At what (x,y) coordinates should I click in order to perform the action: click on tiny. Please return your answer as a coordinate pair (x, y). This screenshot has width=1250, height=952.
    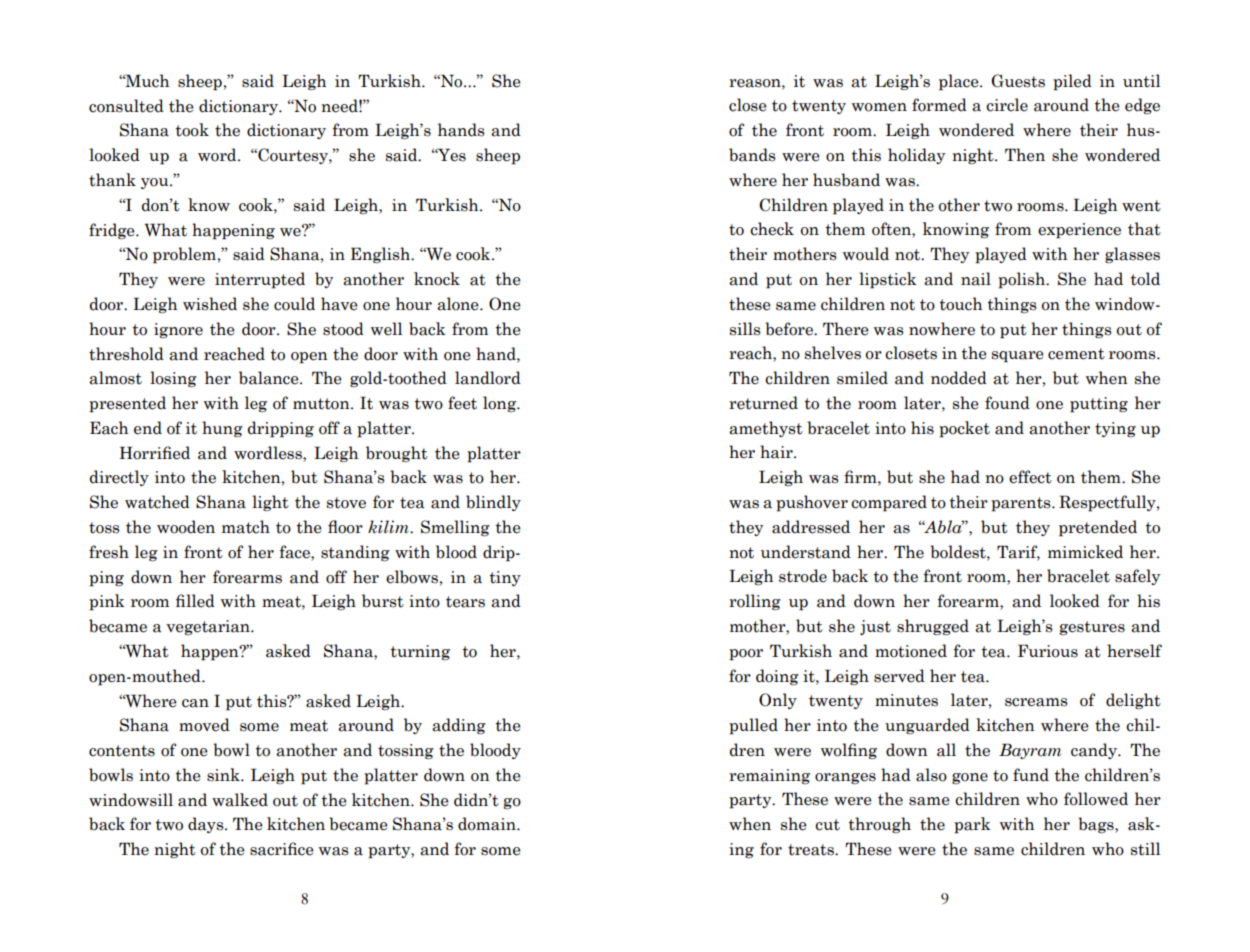
    Looking at the image, I should click on (505, 578).
